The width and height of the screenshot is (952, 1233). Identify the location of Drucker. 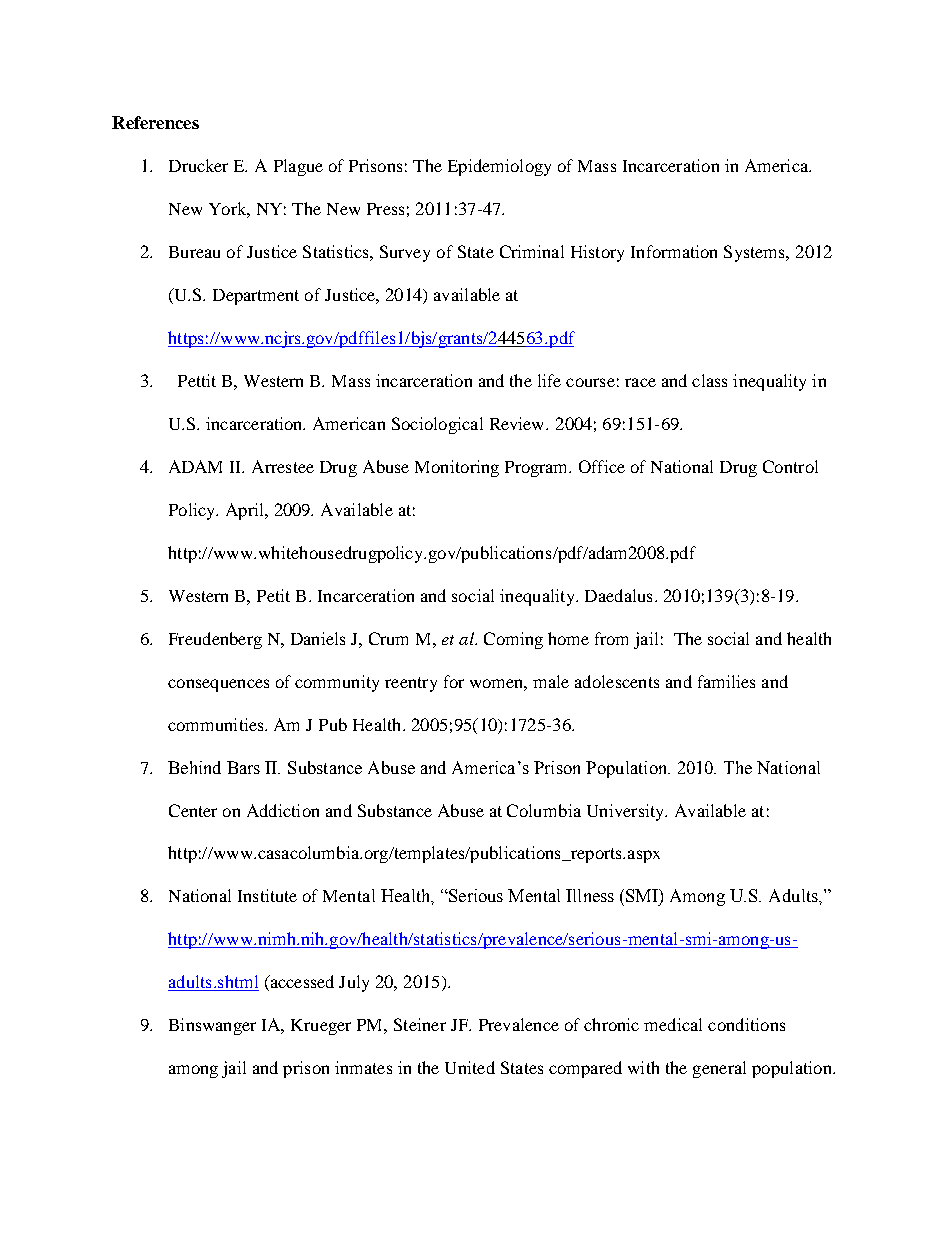
(198, 165).
